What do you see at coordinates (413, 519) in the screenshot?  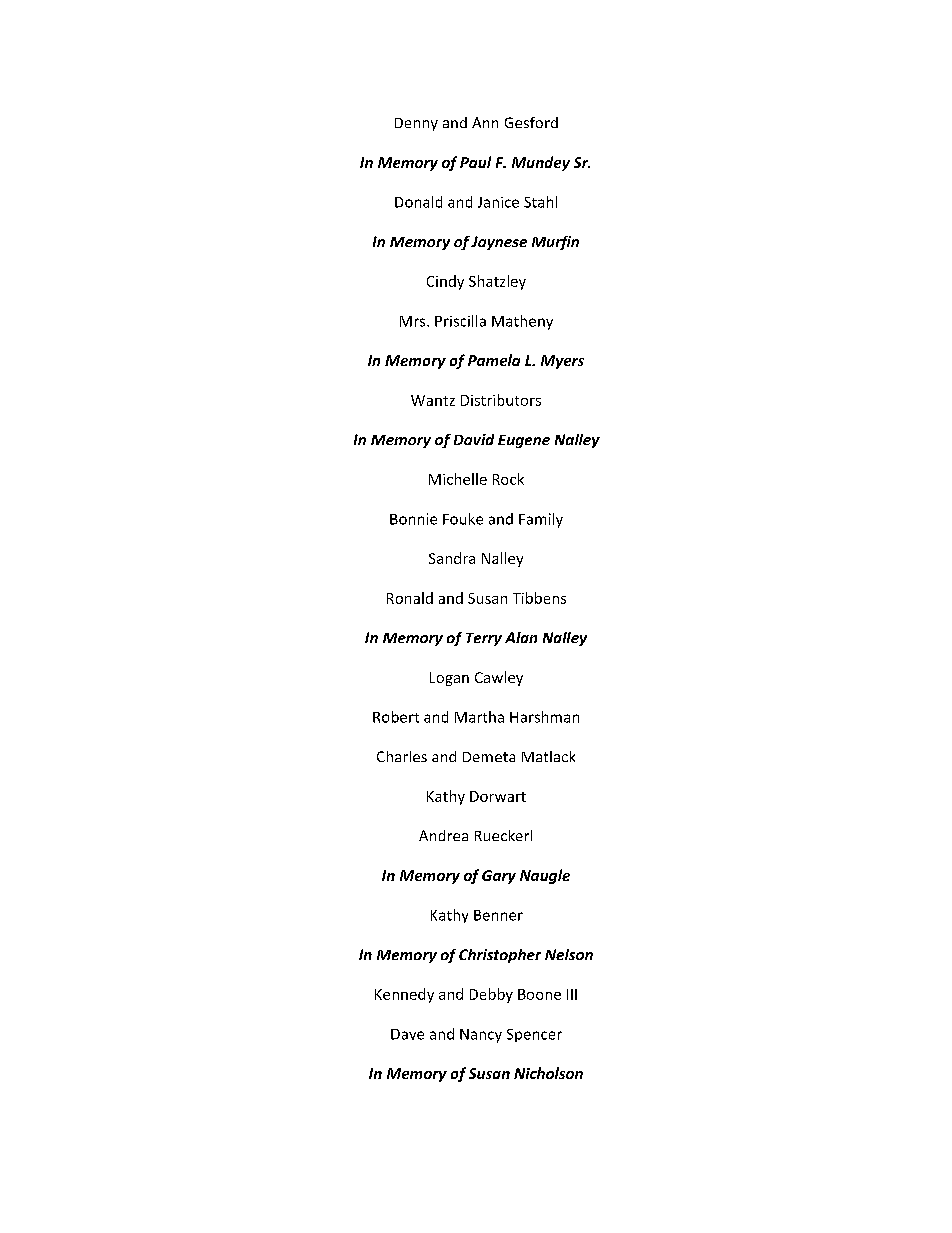 I see `Bonnie` at bounding box center [413, 519].
